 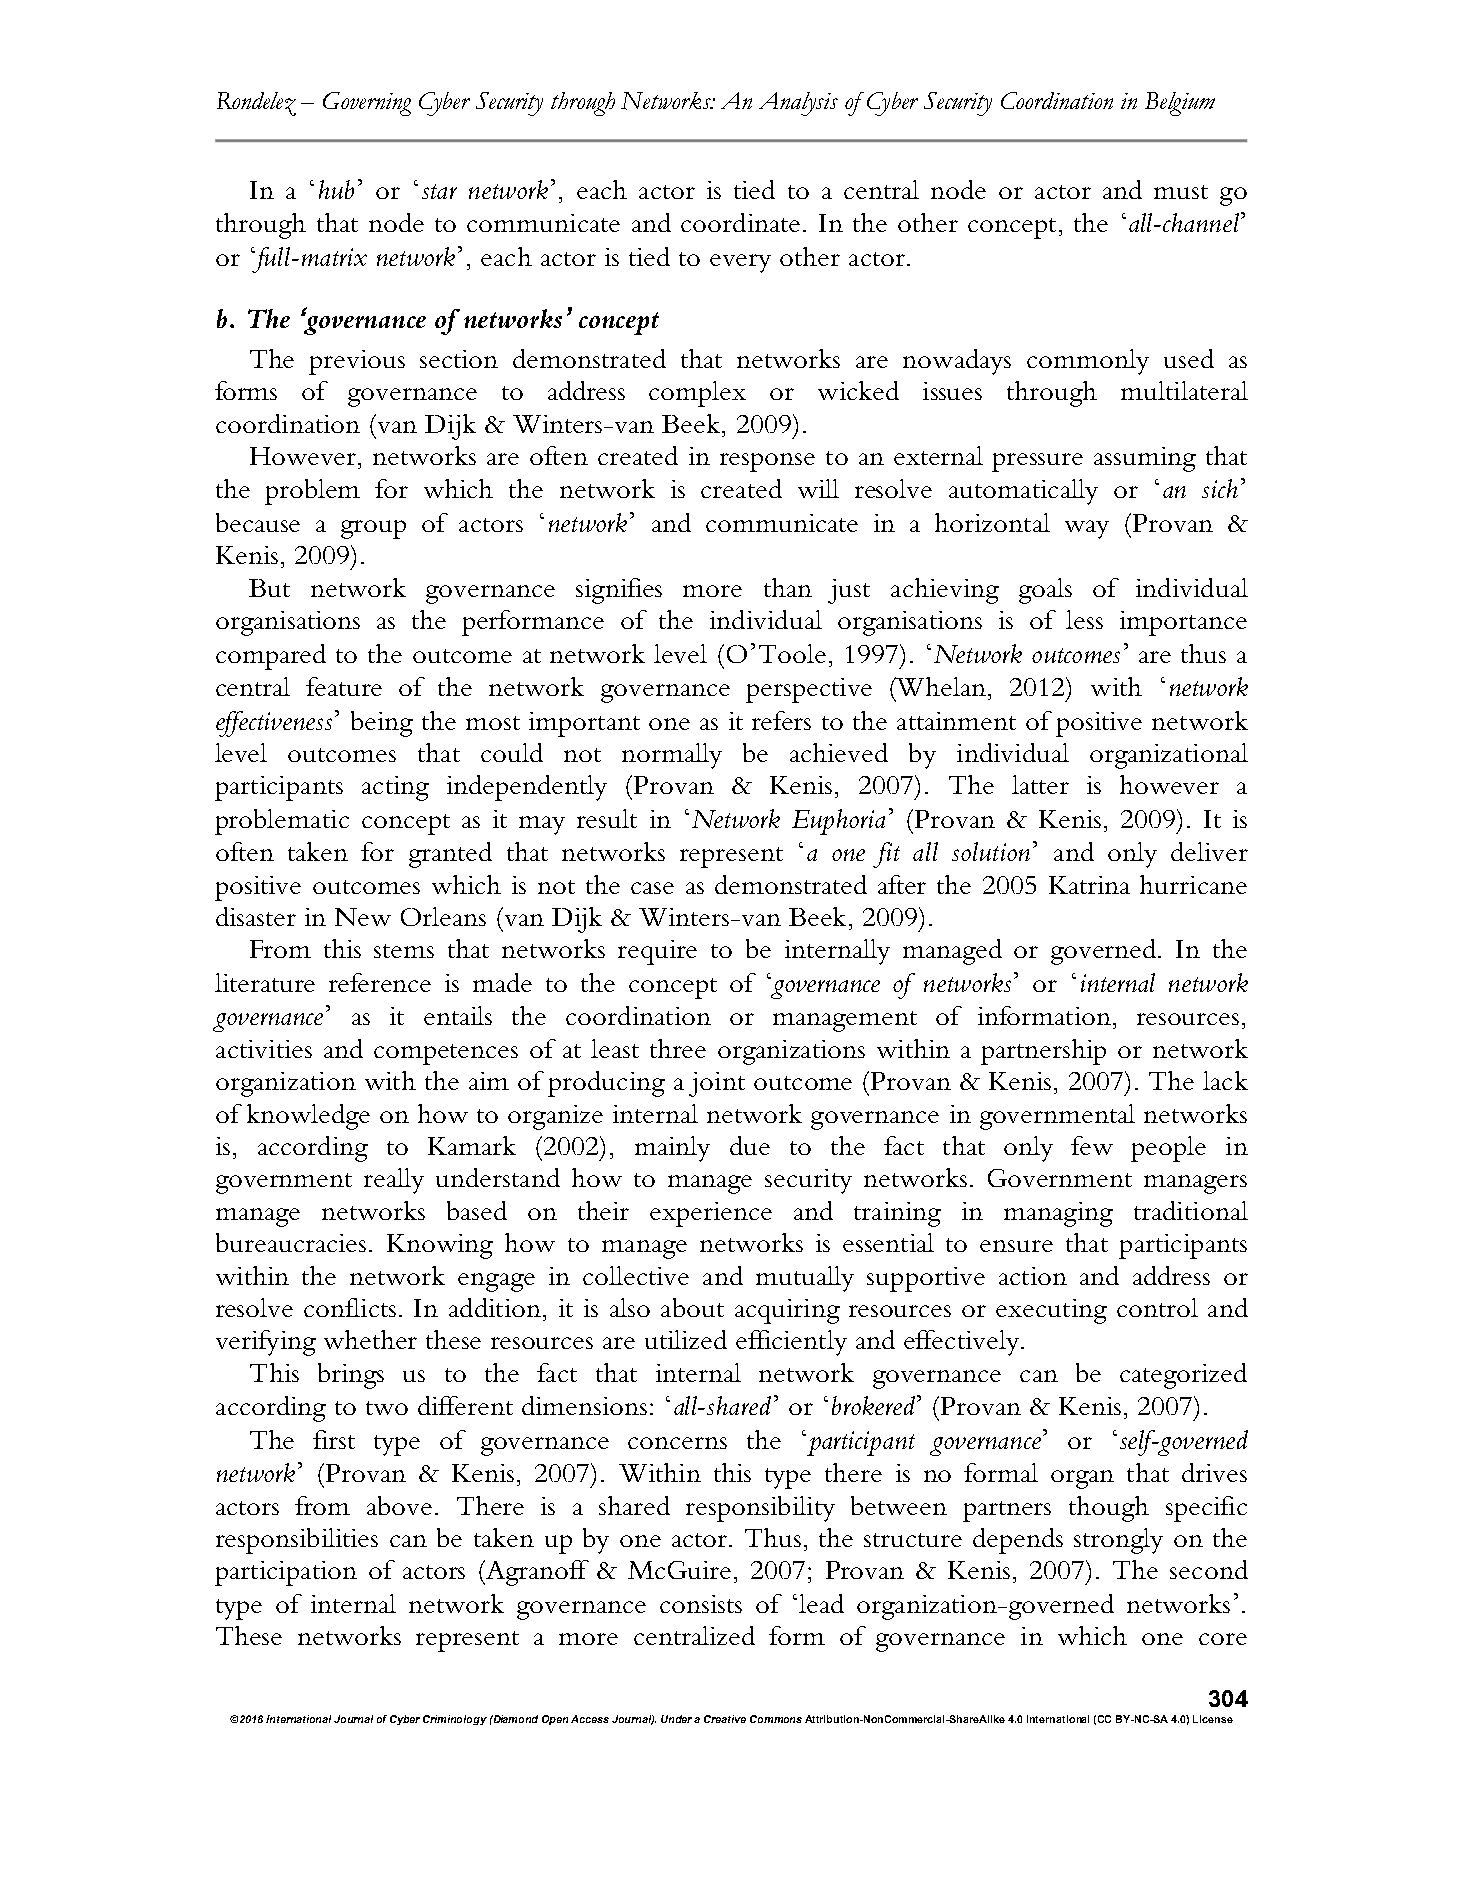 What do you see at coordinates (1092, 1145) in the document?
I see `few` at bounding box center [1092, 1145].
